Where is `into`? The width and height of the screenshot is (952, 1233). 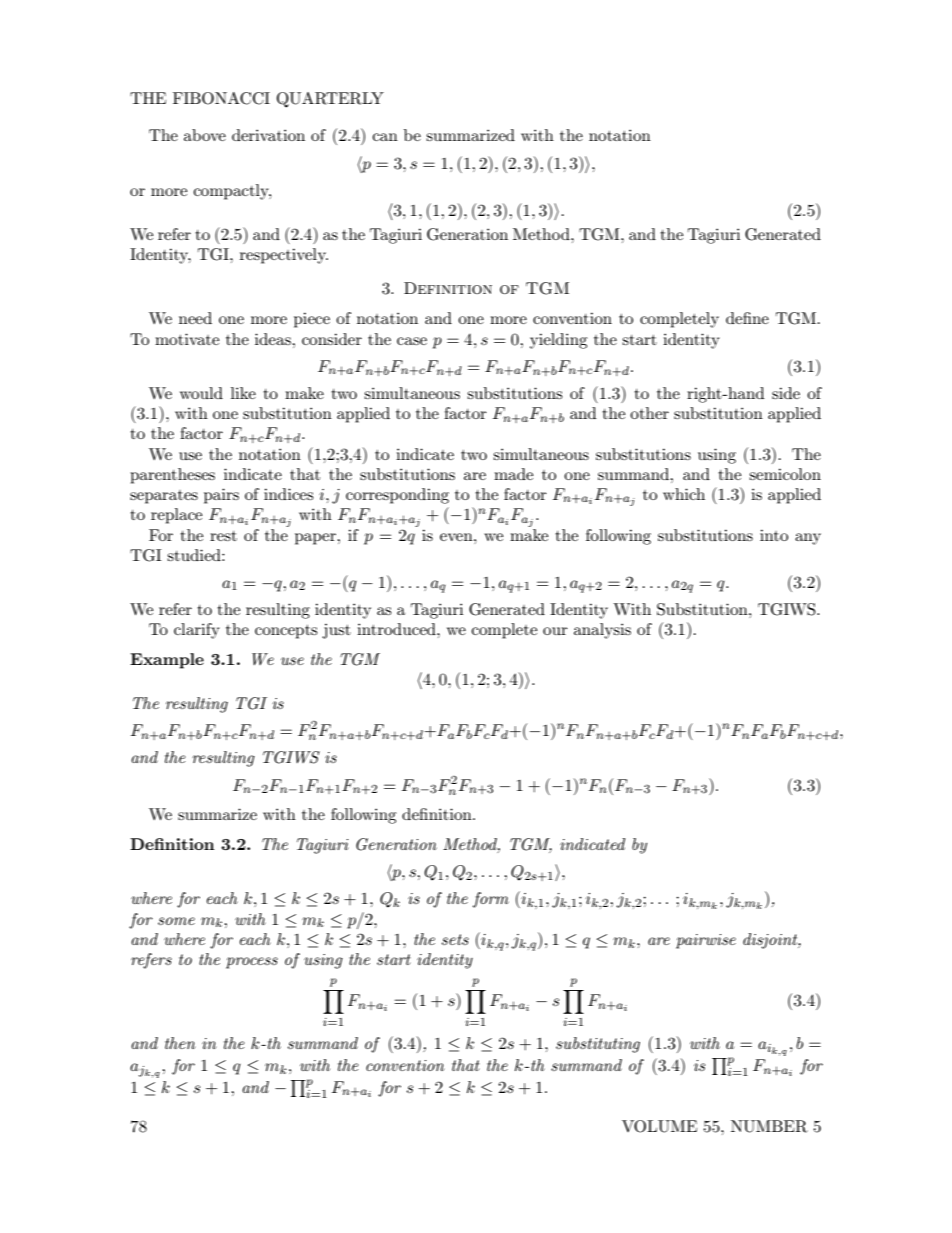
into is located at coordinates (774, 535).
